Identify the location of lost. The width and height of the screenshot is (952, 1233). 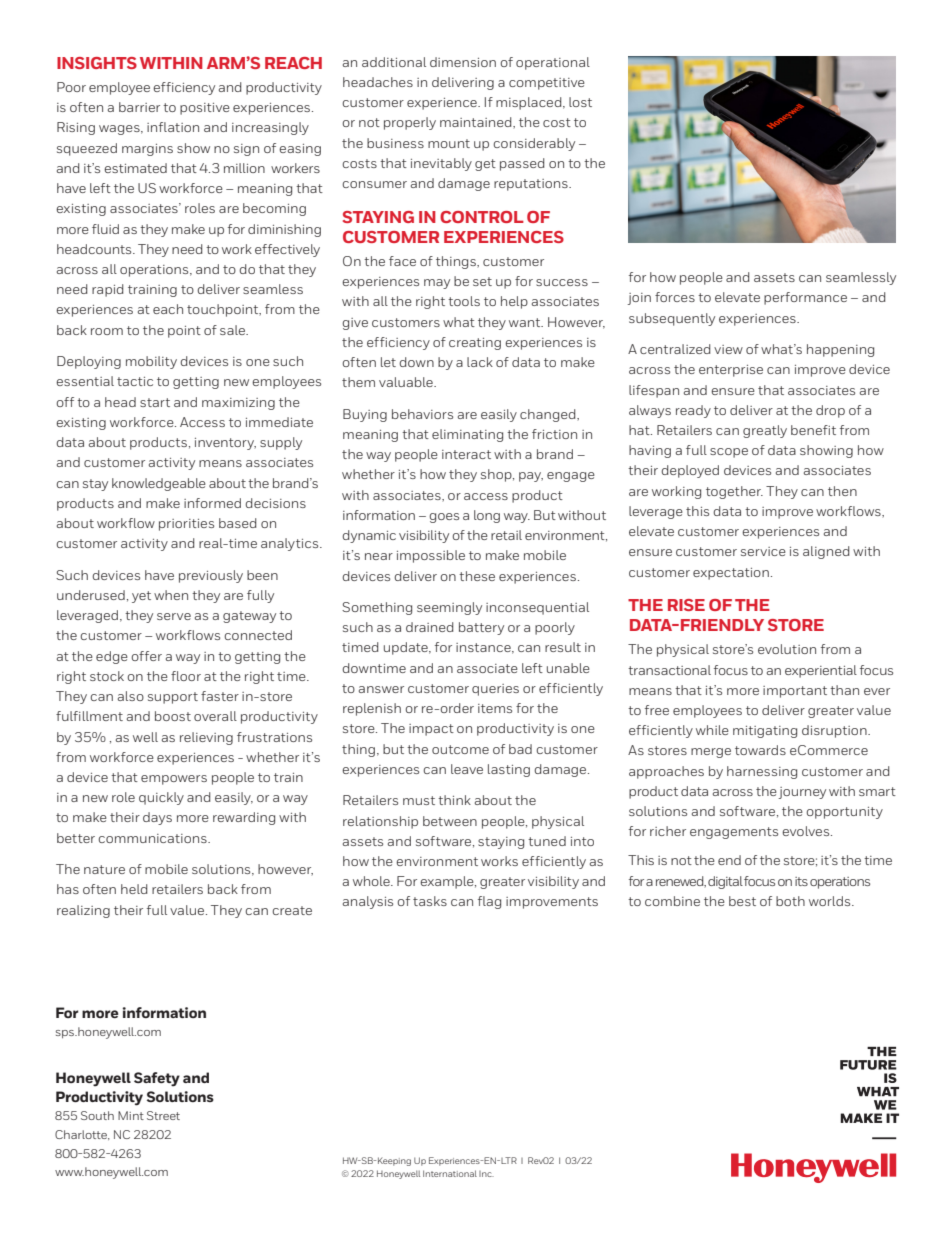
(580, 102).
